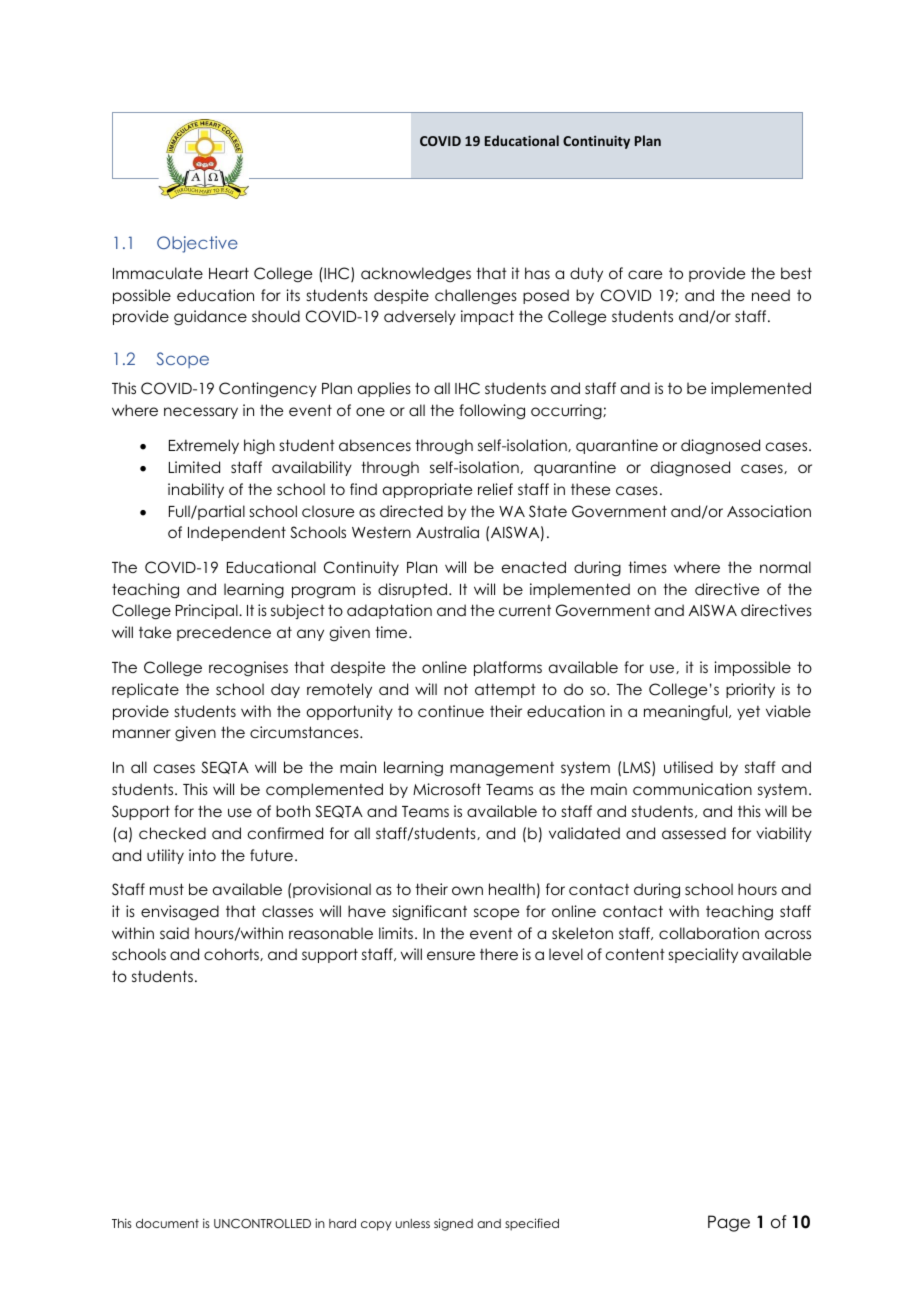 Image resolution: width=924 pixels, height=1308 pixels. Describe the element at coordinates (229, 273) in the image. I see `Heart` at that location.
